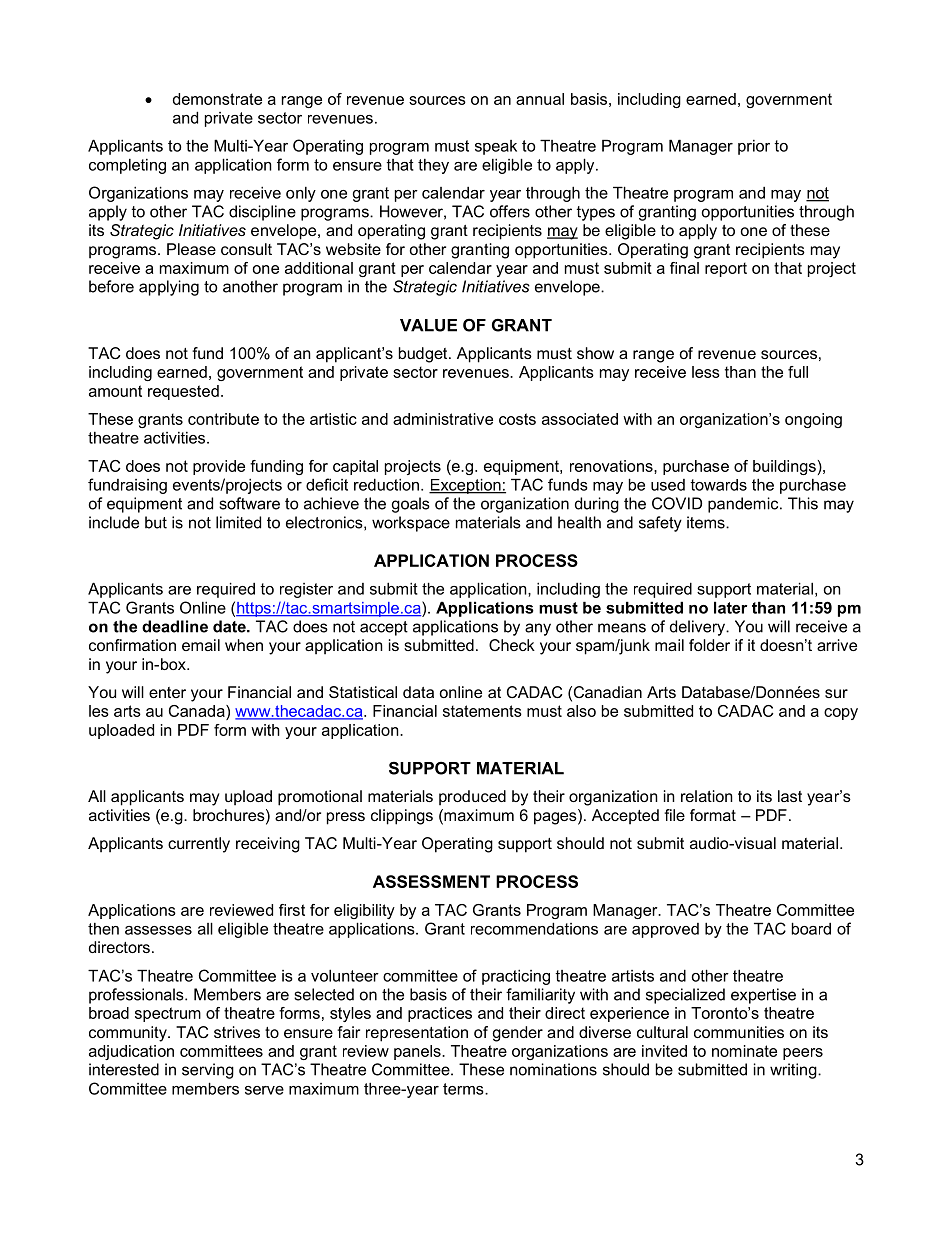 This page has height=1233, width=952. I want to click on deadline, so click(175, 626).
